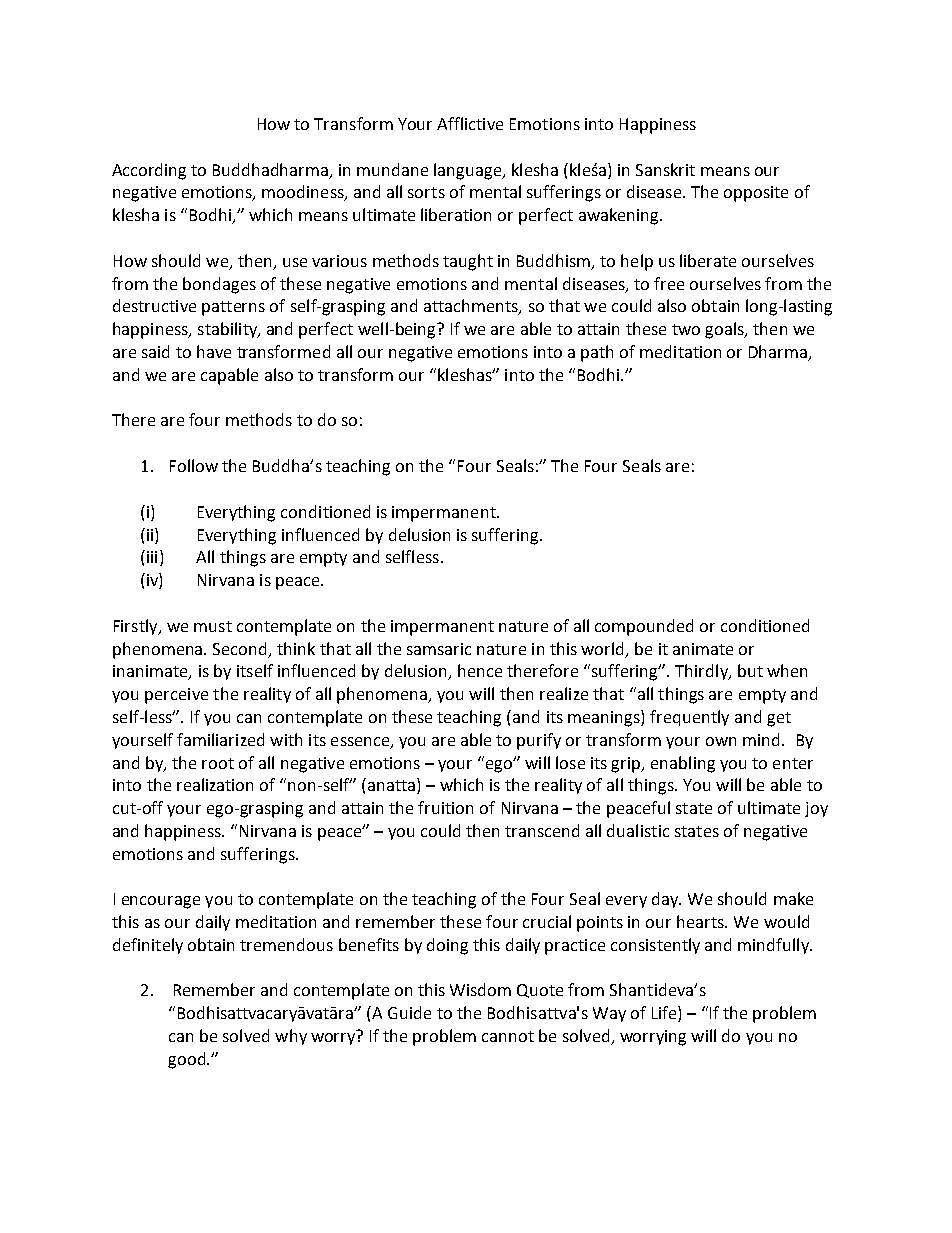 This screenshot has width=952, height=1233. Describe the element at coordinates (445, 807) in the screenshot. I see `fruition` at that location.
